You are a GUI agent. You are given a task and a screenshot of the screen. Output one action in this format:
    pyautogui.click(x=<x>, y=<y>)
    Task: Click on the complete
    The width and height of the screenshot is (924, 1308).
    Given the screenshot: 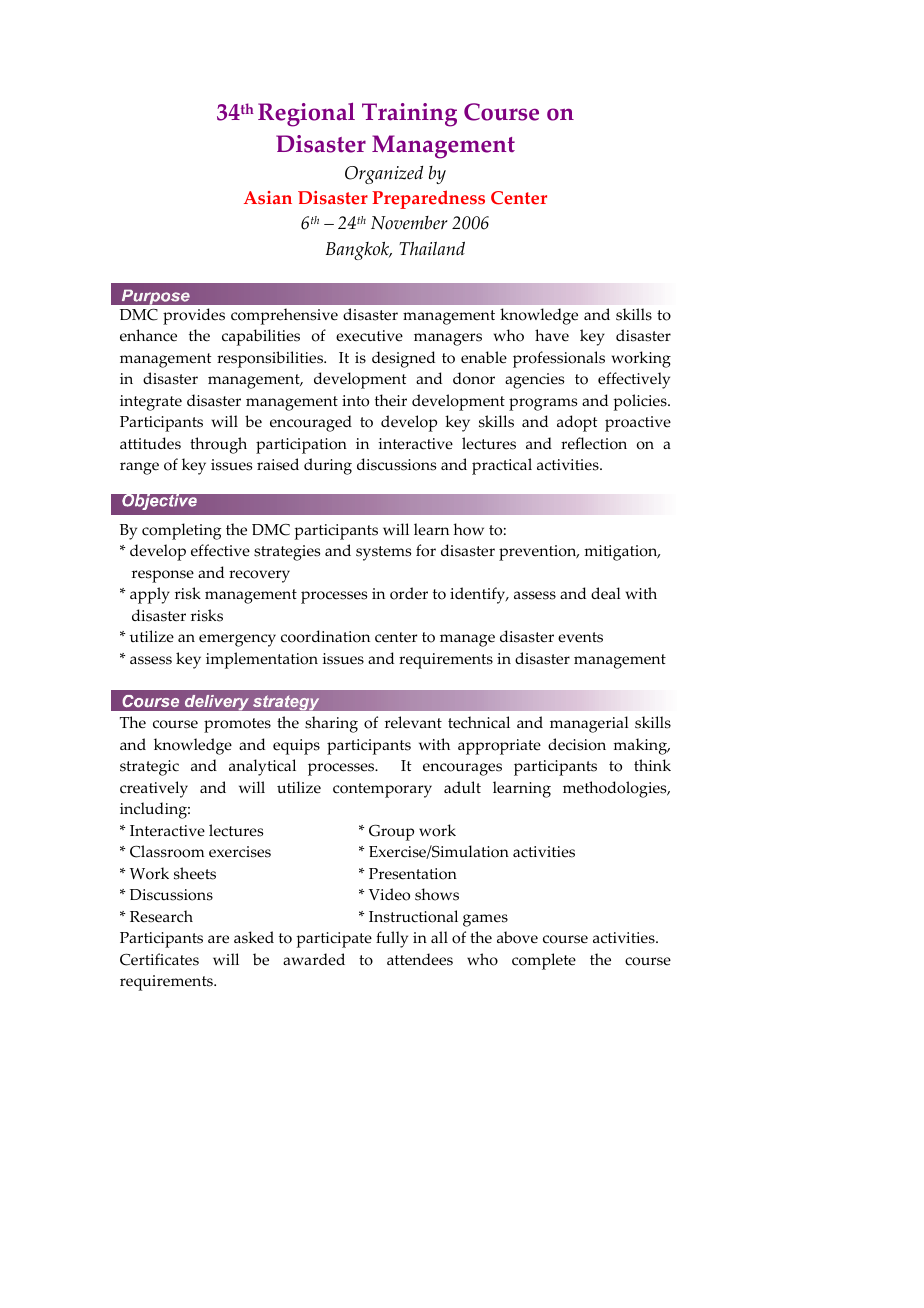 What is the action you would take?
    pyautogui.click(x=544, y=961)
